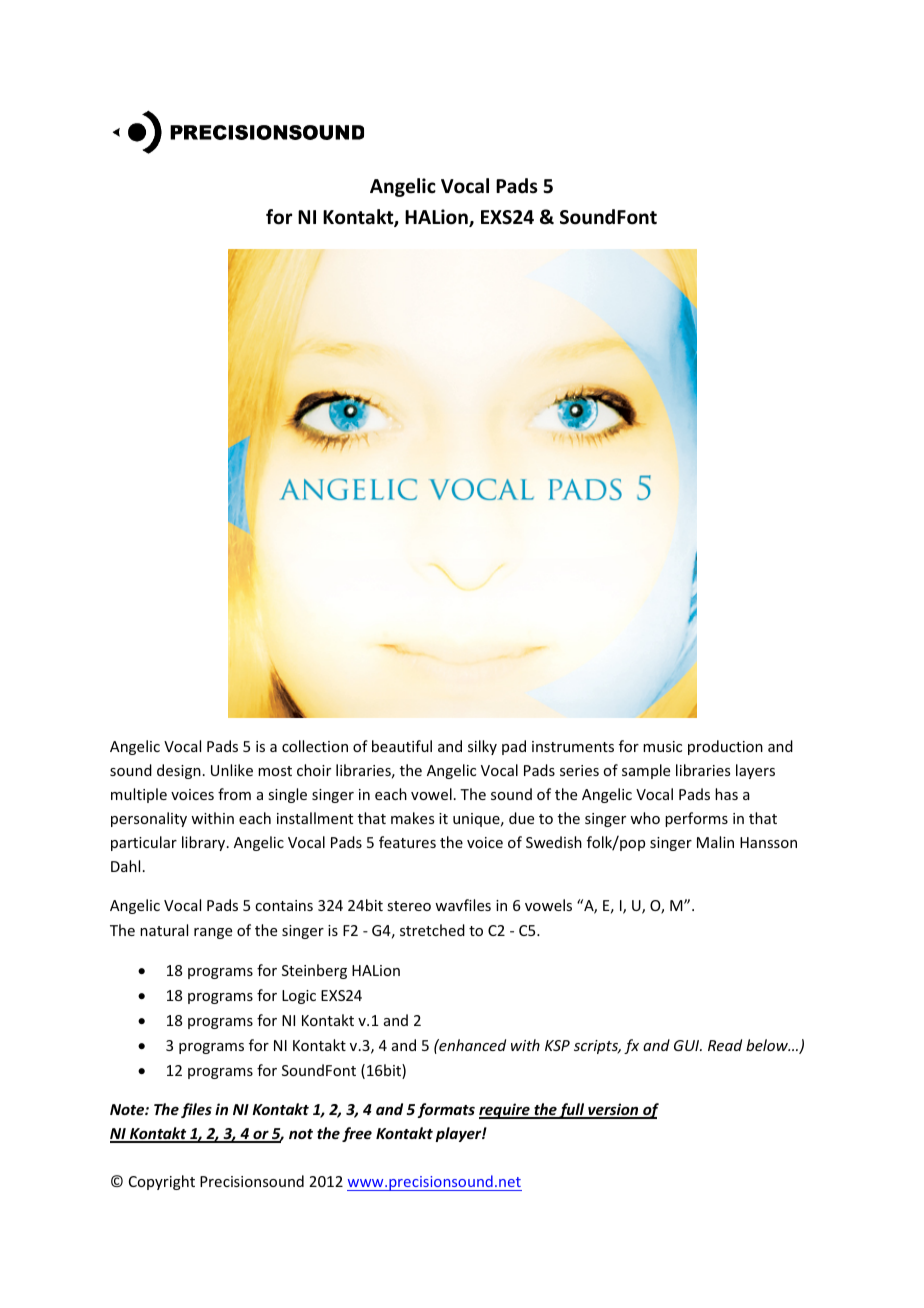  I want to click on stereo, so click(409, 906).
